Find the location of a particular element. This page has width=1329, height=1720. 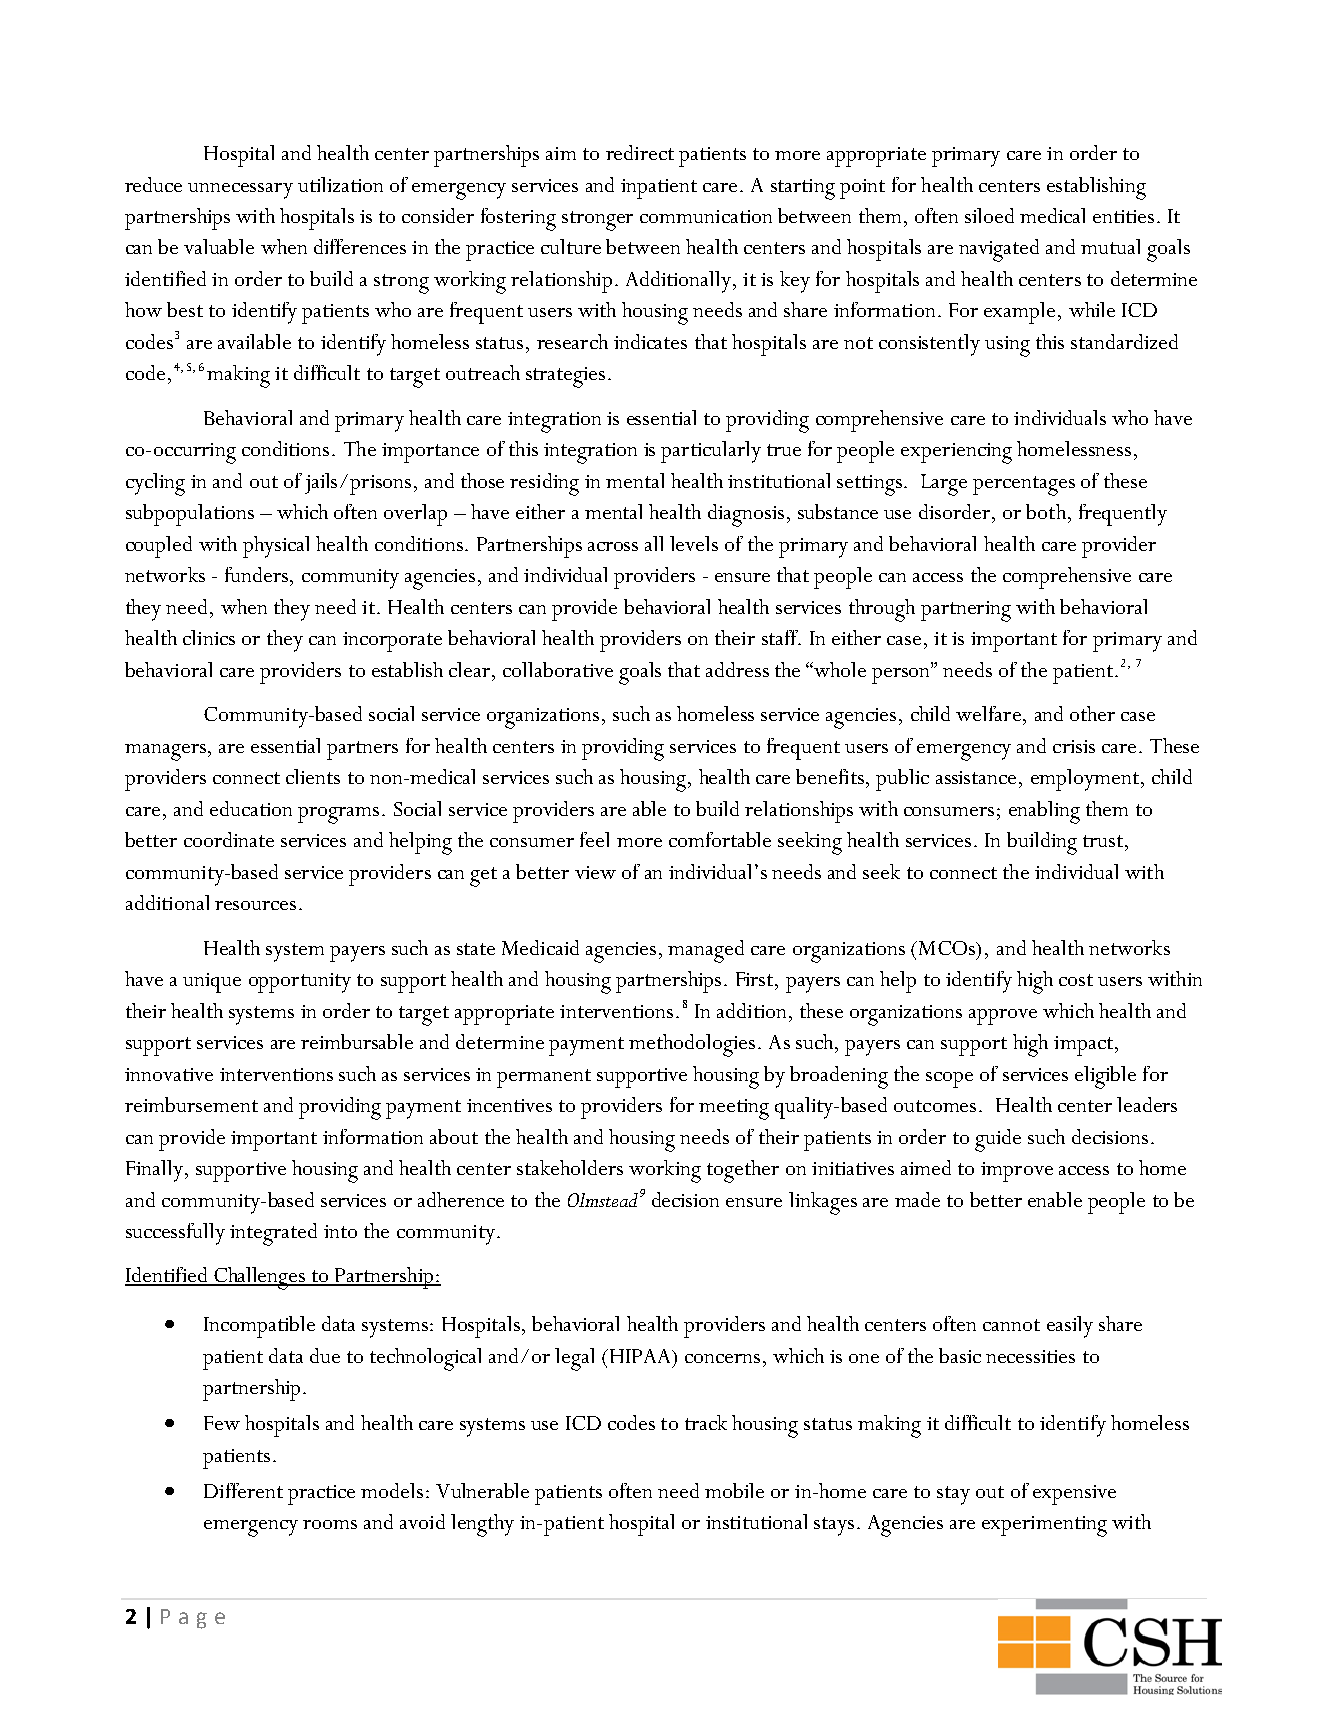

reimbursement is located at coordinates (191, 1104).
